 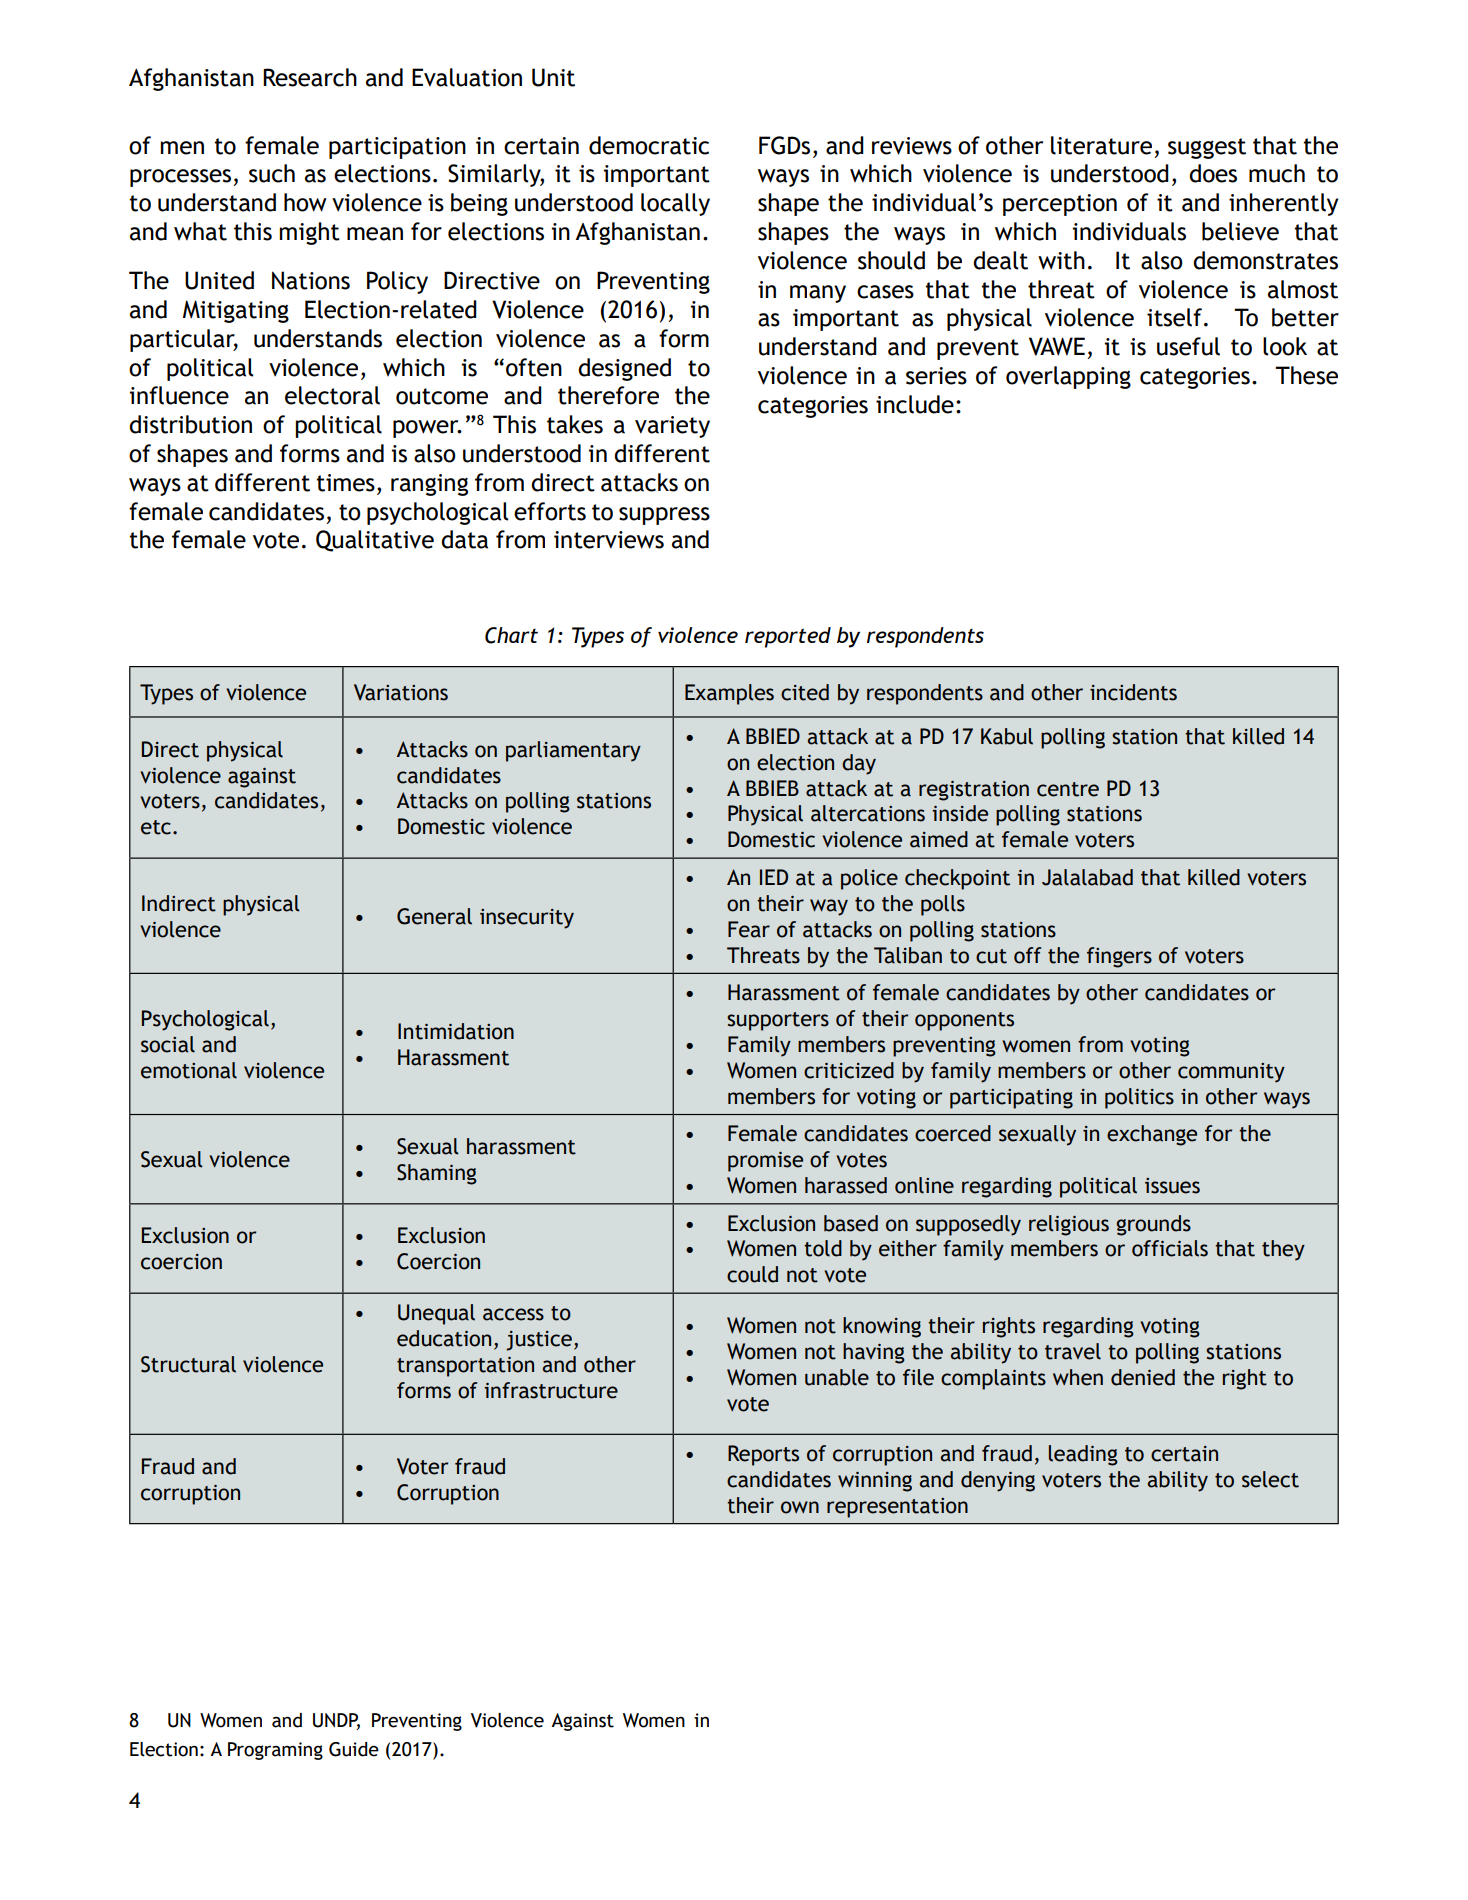 I want to click on variety, so click(x=672, y=427).
